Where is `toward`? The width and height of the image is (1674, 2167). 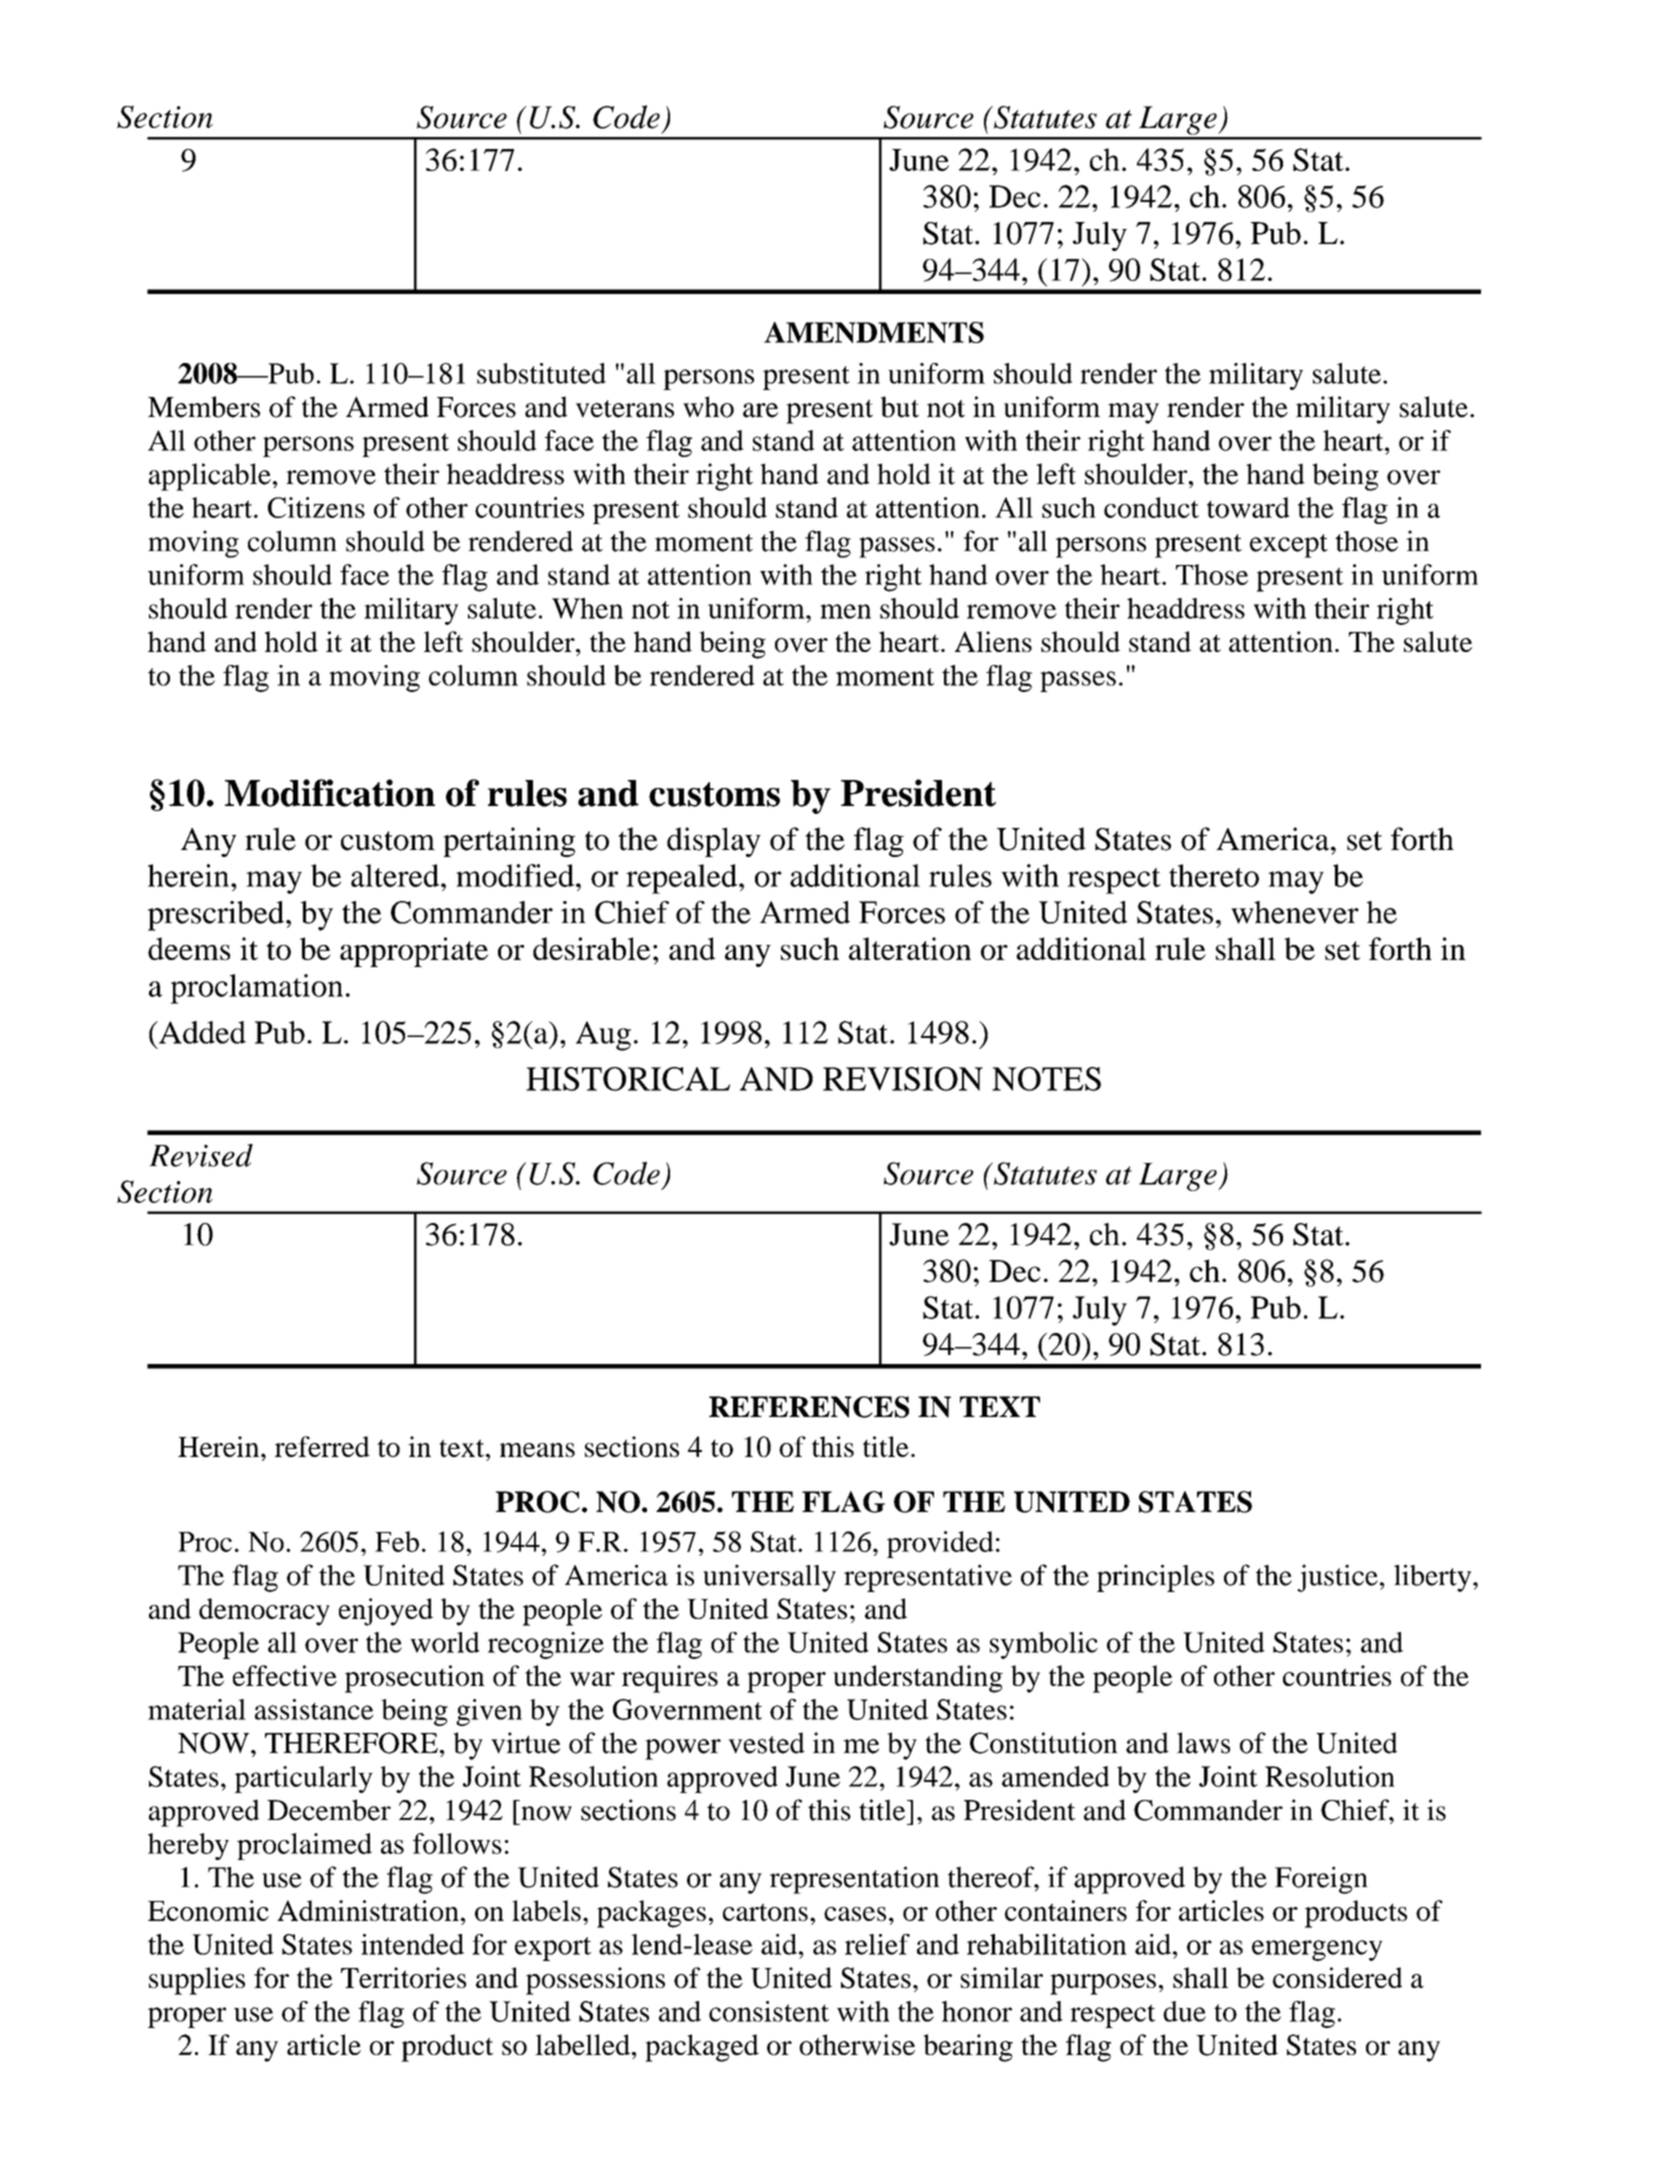
toward is located at coordinates (1248, 507).
